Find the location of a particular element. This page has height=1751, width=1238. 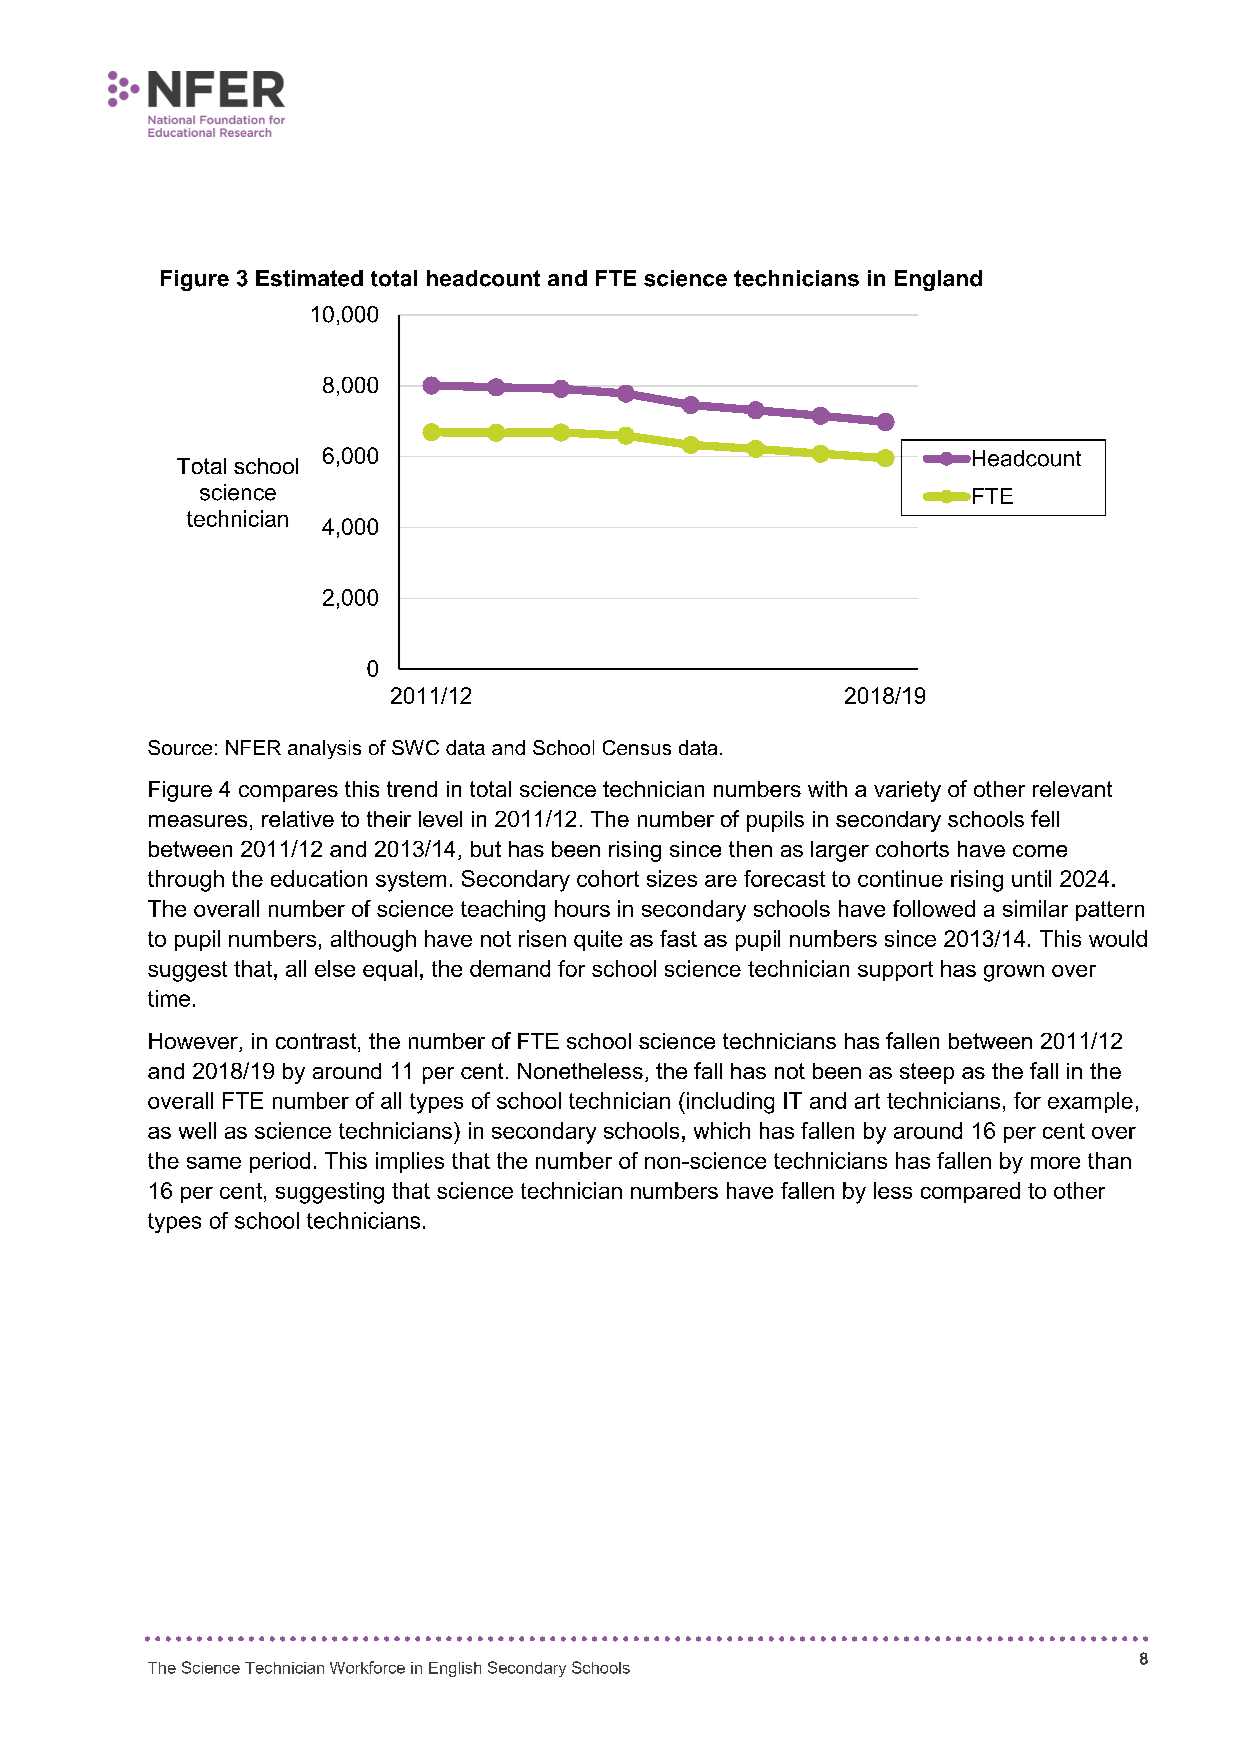

Workforce is located at coordinates (367, 1667).
